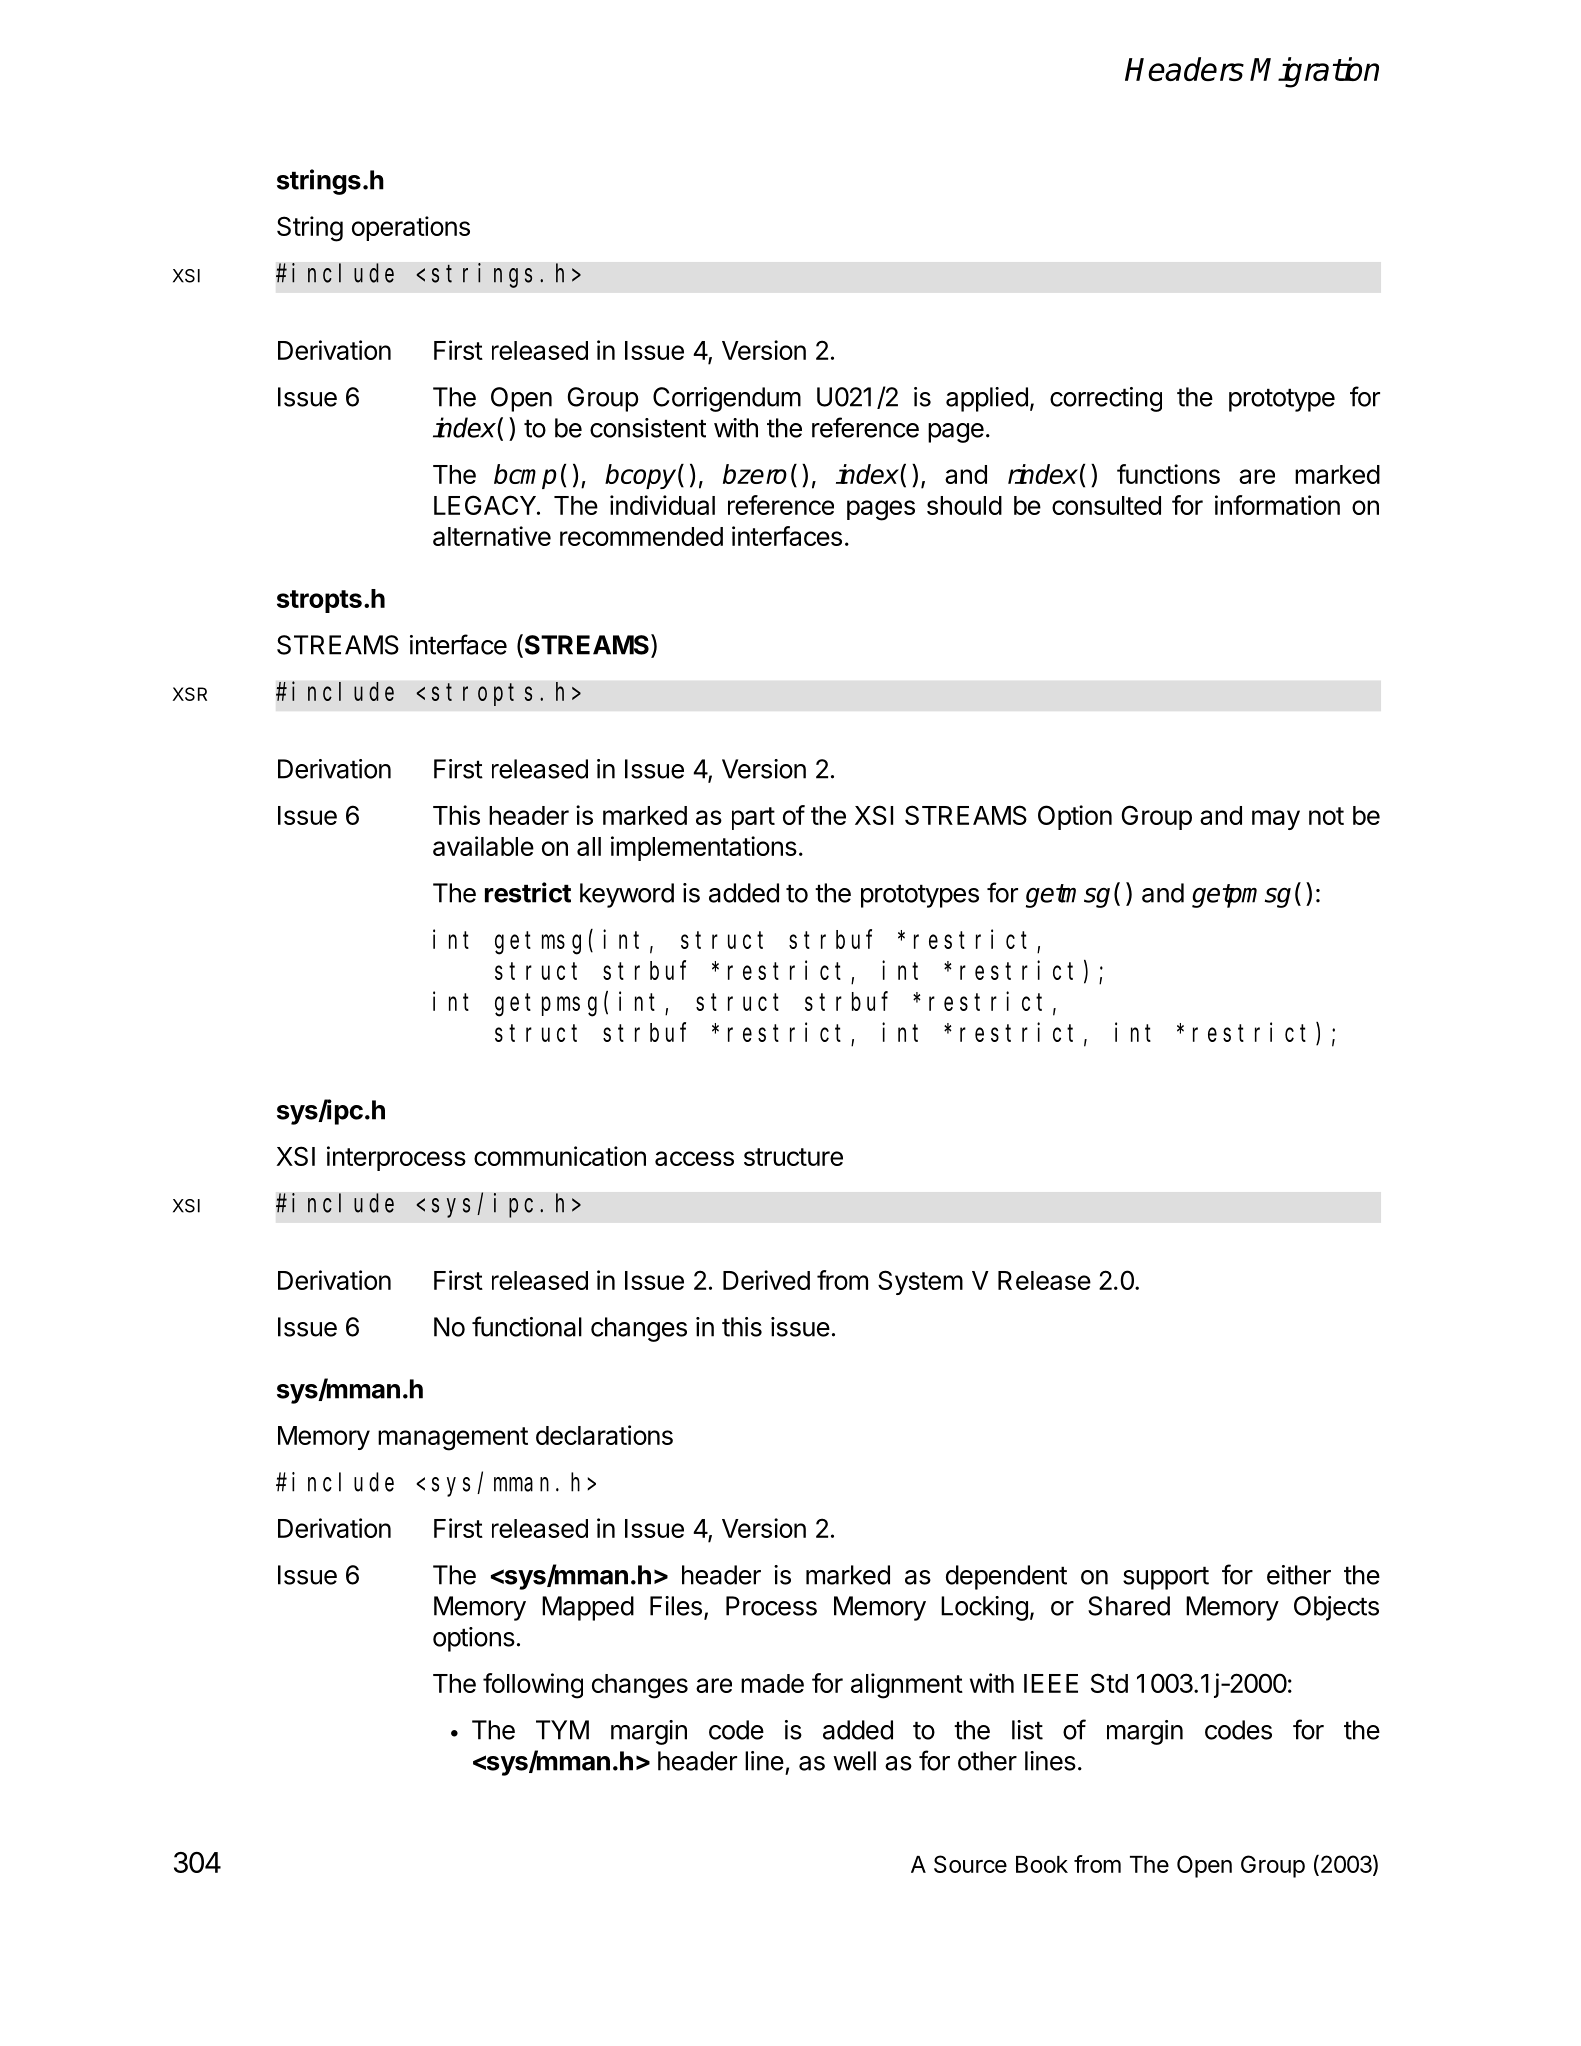  What do you see at coordinates (987, 399) in the screenshot?
I see `applied` at bounding box center [987, 399].
